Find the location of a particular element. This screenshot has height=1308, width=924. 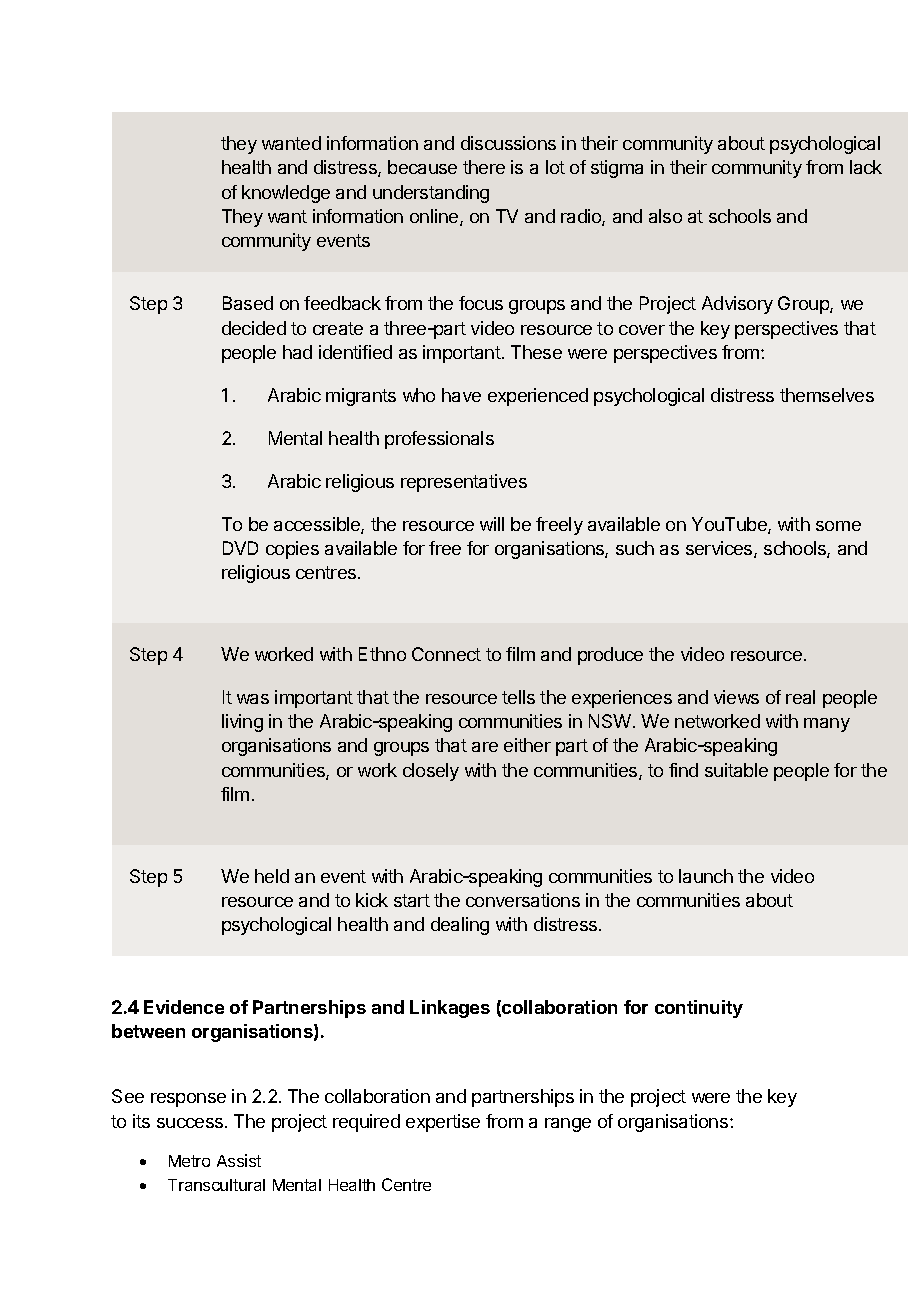

some is located at coordinates (838, 526).
